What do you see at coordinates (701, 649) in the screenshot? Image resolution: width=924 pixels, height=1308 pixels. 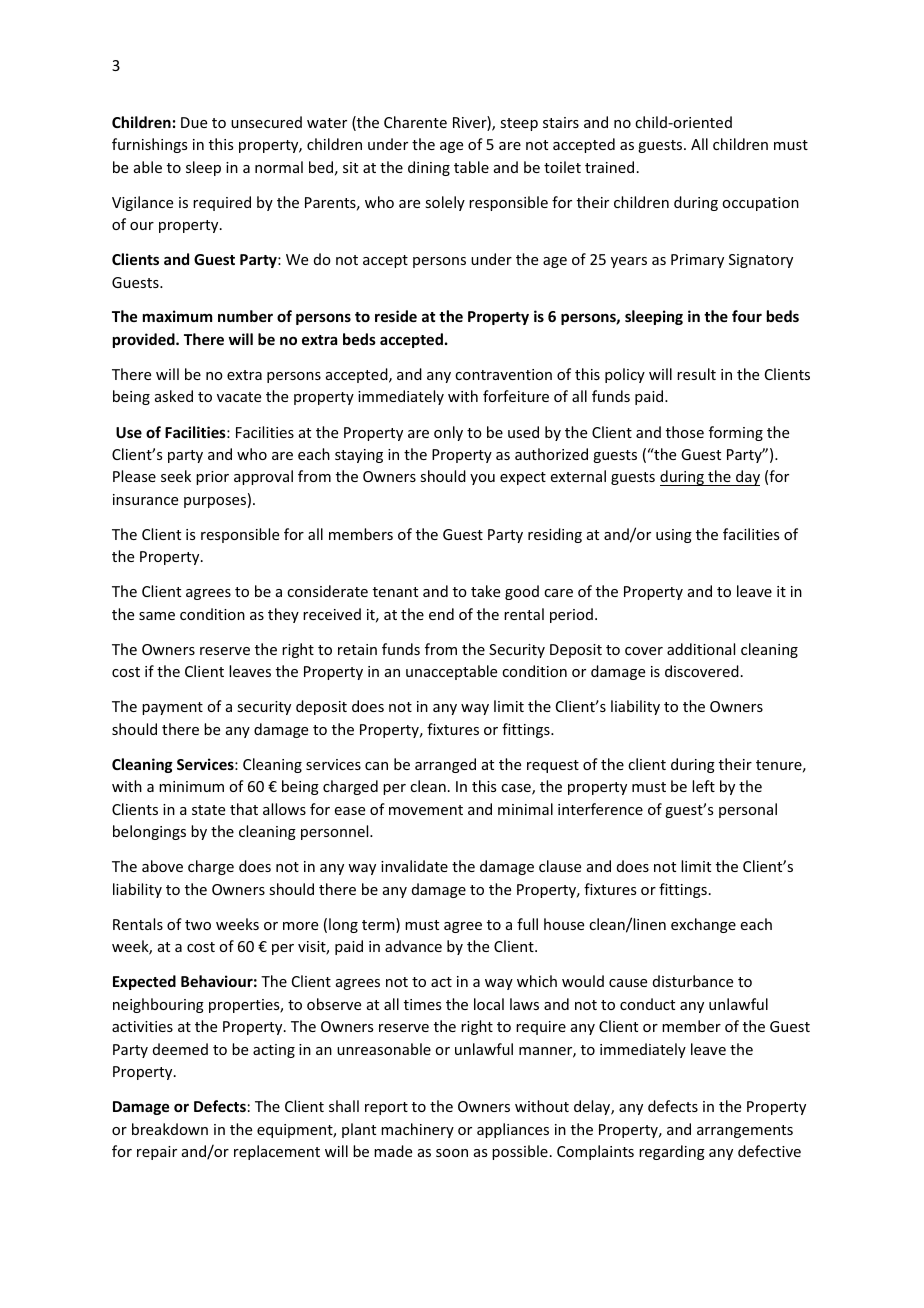 I see `additional` at bounding box center [701, 649].
